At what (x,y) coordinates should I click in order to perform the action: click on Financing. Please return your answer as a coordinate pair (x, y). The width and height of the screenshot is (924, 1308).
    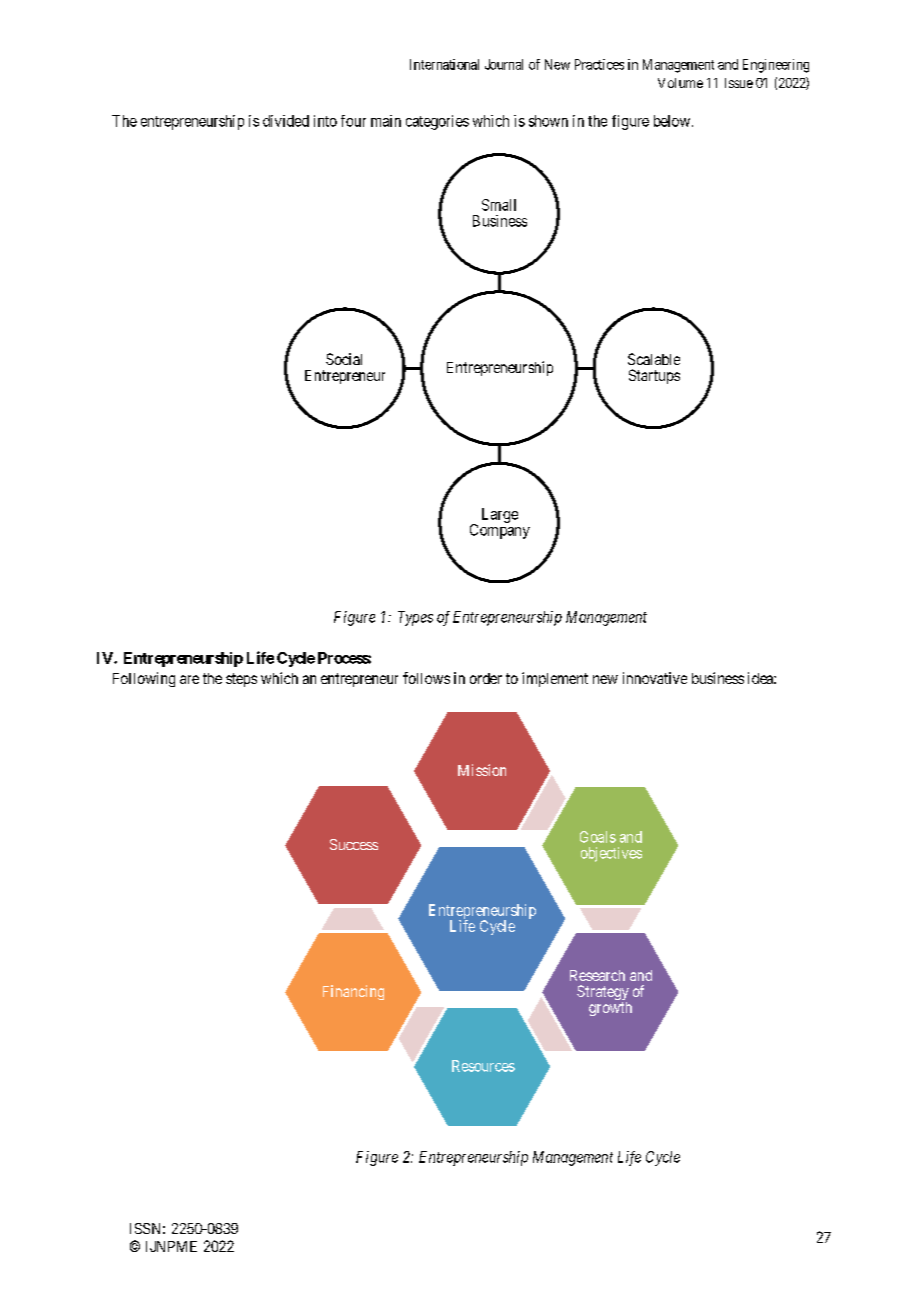
    Looking at the image, I should click on (353, 992).
